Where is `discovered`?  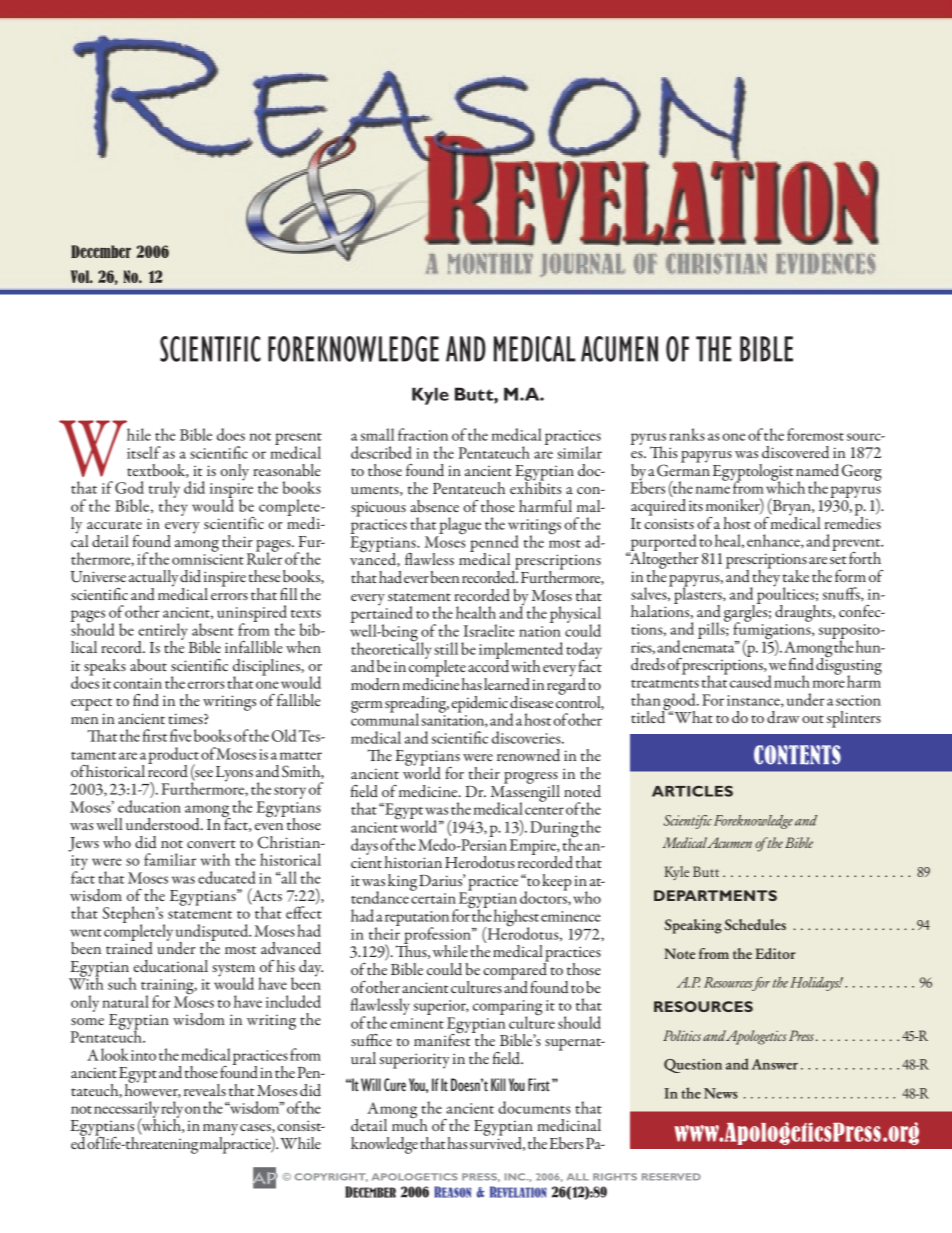 discovered is located at coordinates (795, 452).
